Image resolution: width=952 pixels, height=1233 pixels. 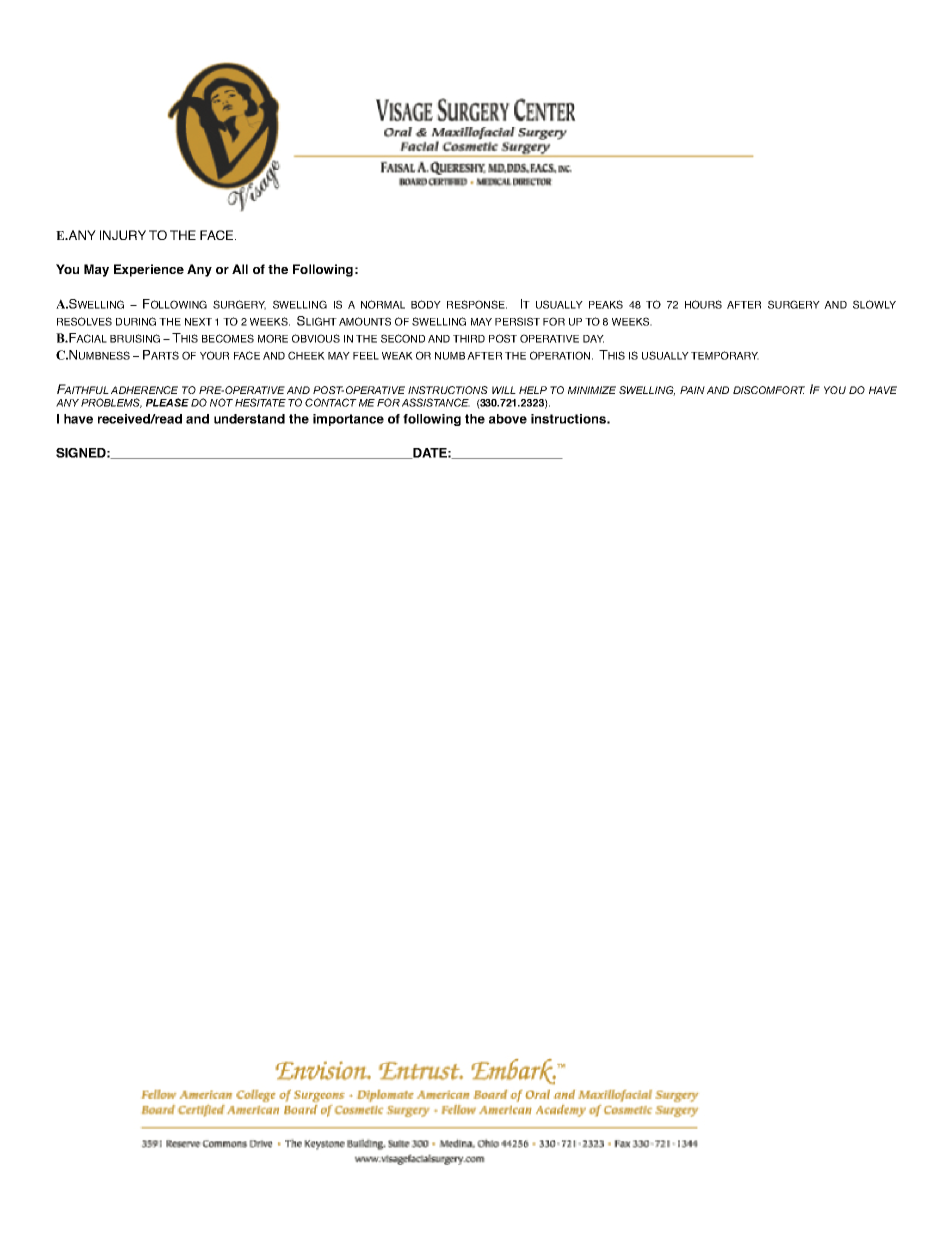 What do you see at coordinates (508, 419) in the screenshot?
I see `above` at bounding box center [508, 419].
